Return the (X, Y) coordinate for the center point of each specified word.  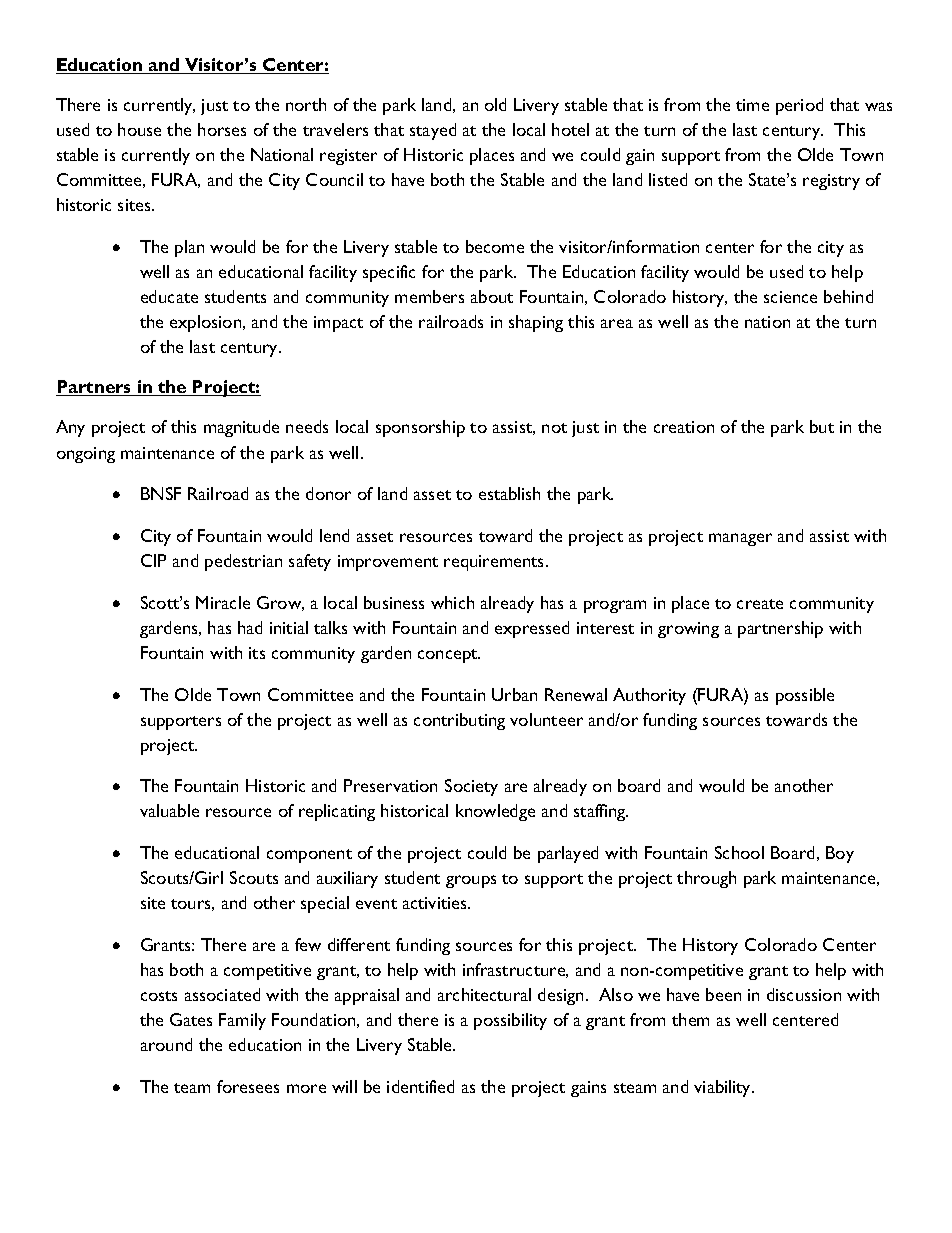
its (257, 653)
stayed (433, 131)
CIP (153, 560)
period (799, 106)
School (739, 852)
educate (169, 296)
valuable (169, 810)
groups (471, 881)
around (166, 1044)
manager (740, 539)
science (790, 297)
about (492, 296)
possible (805, 696)
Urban (514, 694)
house (139, 129)
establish (509, 493)
